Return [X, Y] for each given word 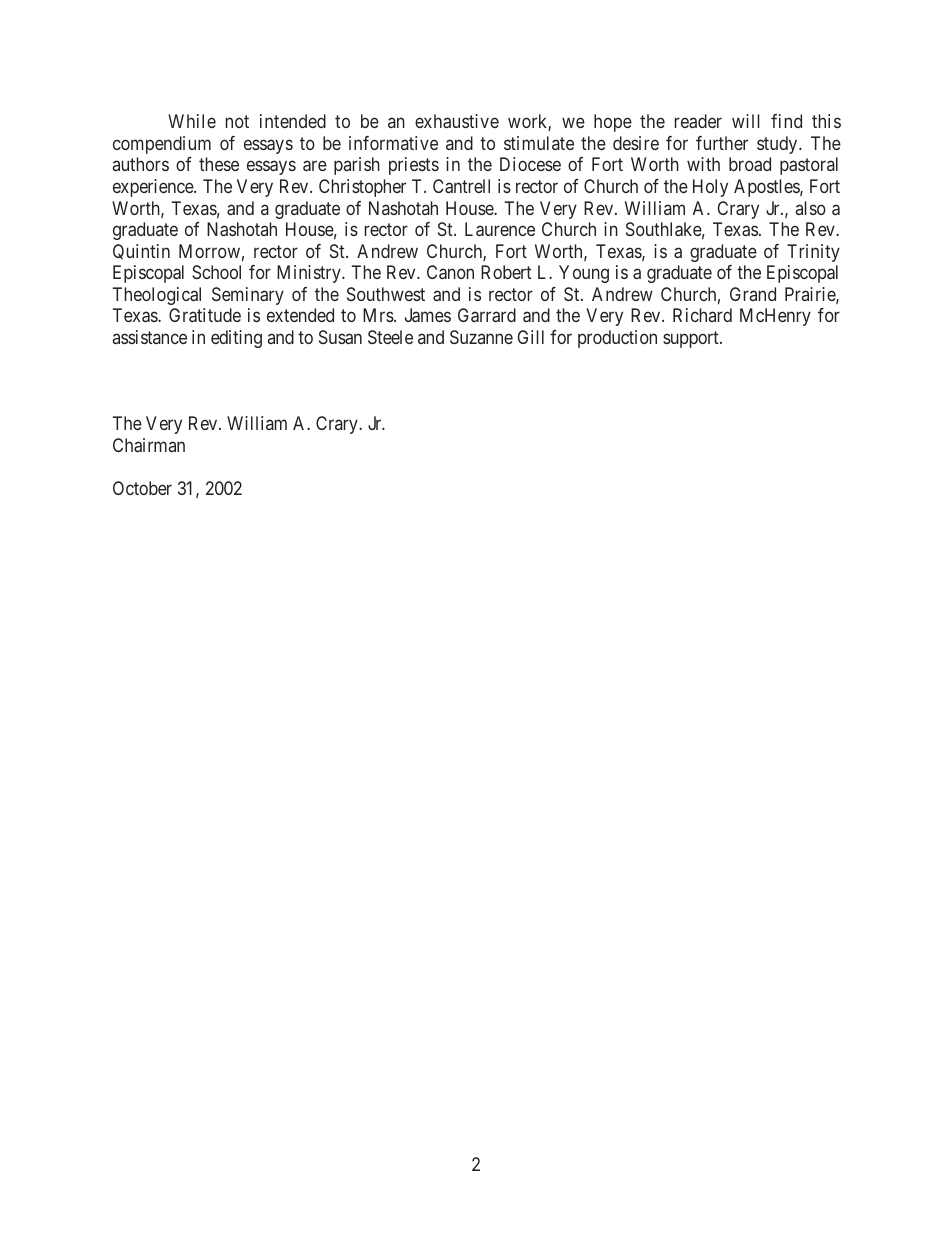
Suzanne [481, 337]
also [811, 208]
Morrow [209, 251]
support [692, 339]
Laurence [500, 229]
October [142, 488]
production [617, 339]
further [722, 143]
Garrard [487, 315]
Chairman [149, 445]
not [237, 122]
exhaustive [457, 121]
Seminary [248, 296]
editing [236, 339]
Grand [753, 294]
